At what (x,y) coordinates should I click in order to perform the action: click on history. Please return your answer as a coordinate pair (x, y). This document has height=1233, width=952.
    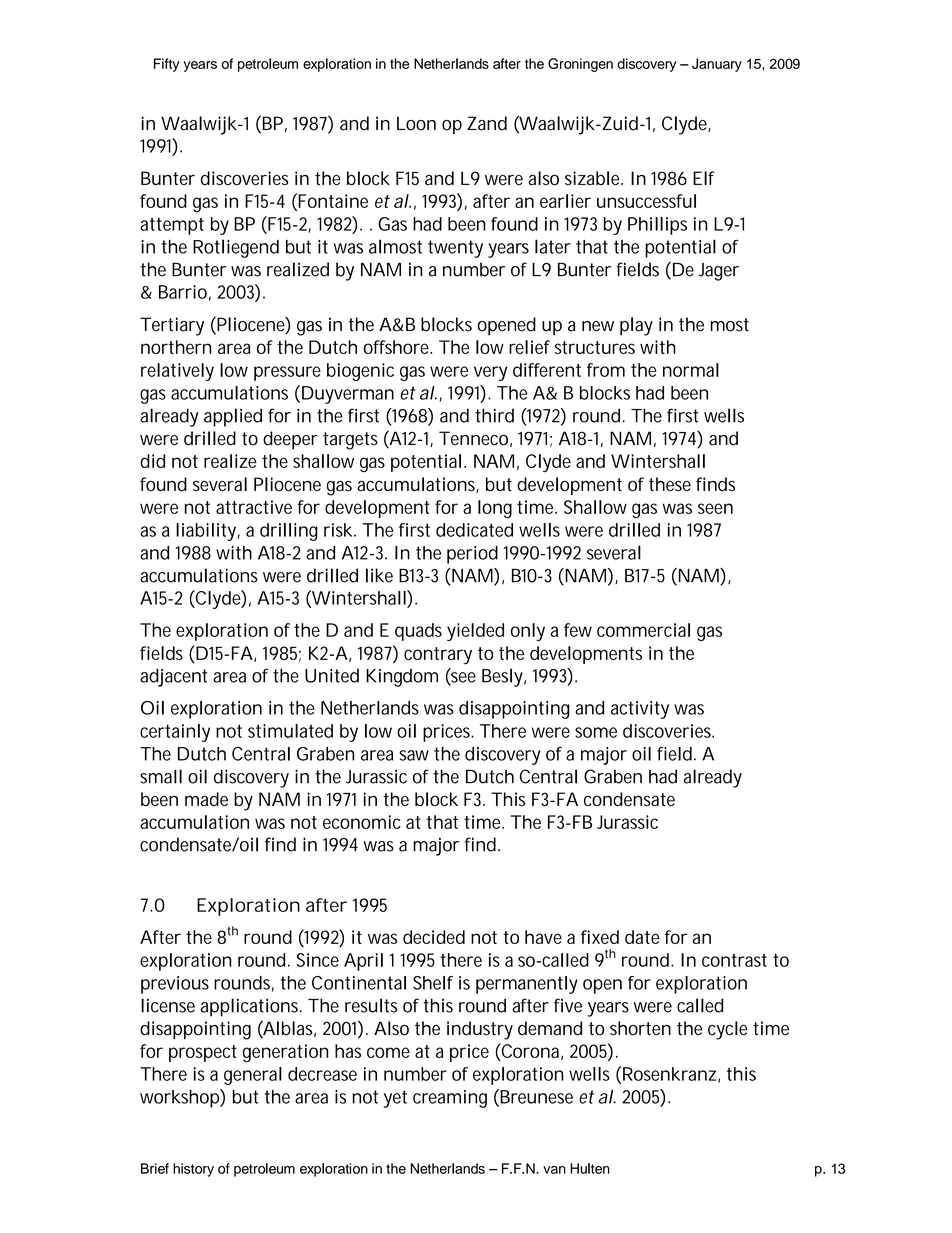
    Looking at the image, I should click on (193, 1170).
